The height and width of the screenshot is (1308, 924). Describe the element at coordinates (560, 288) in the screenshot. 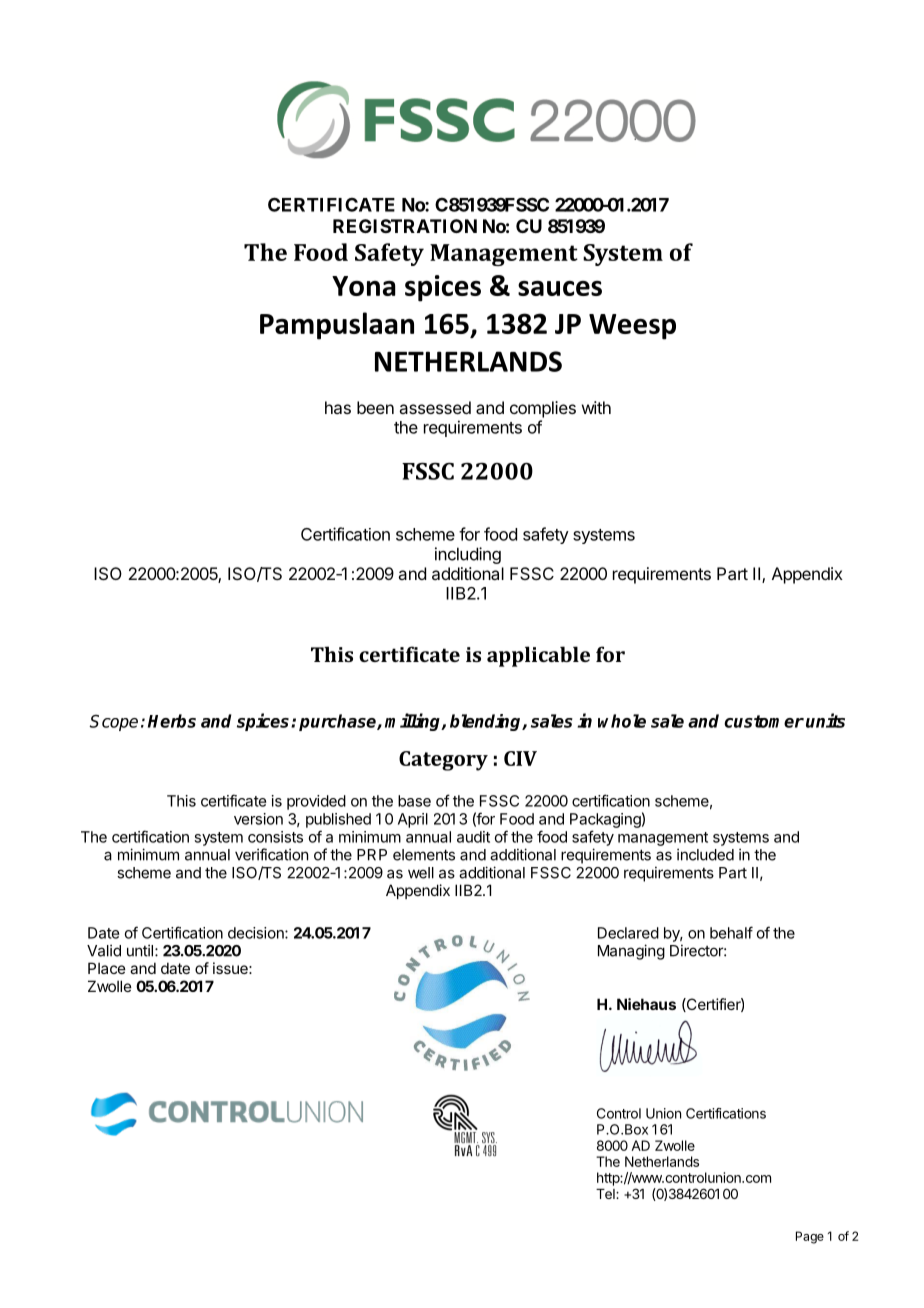

I see `sauces` at that location.
